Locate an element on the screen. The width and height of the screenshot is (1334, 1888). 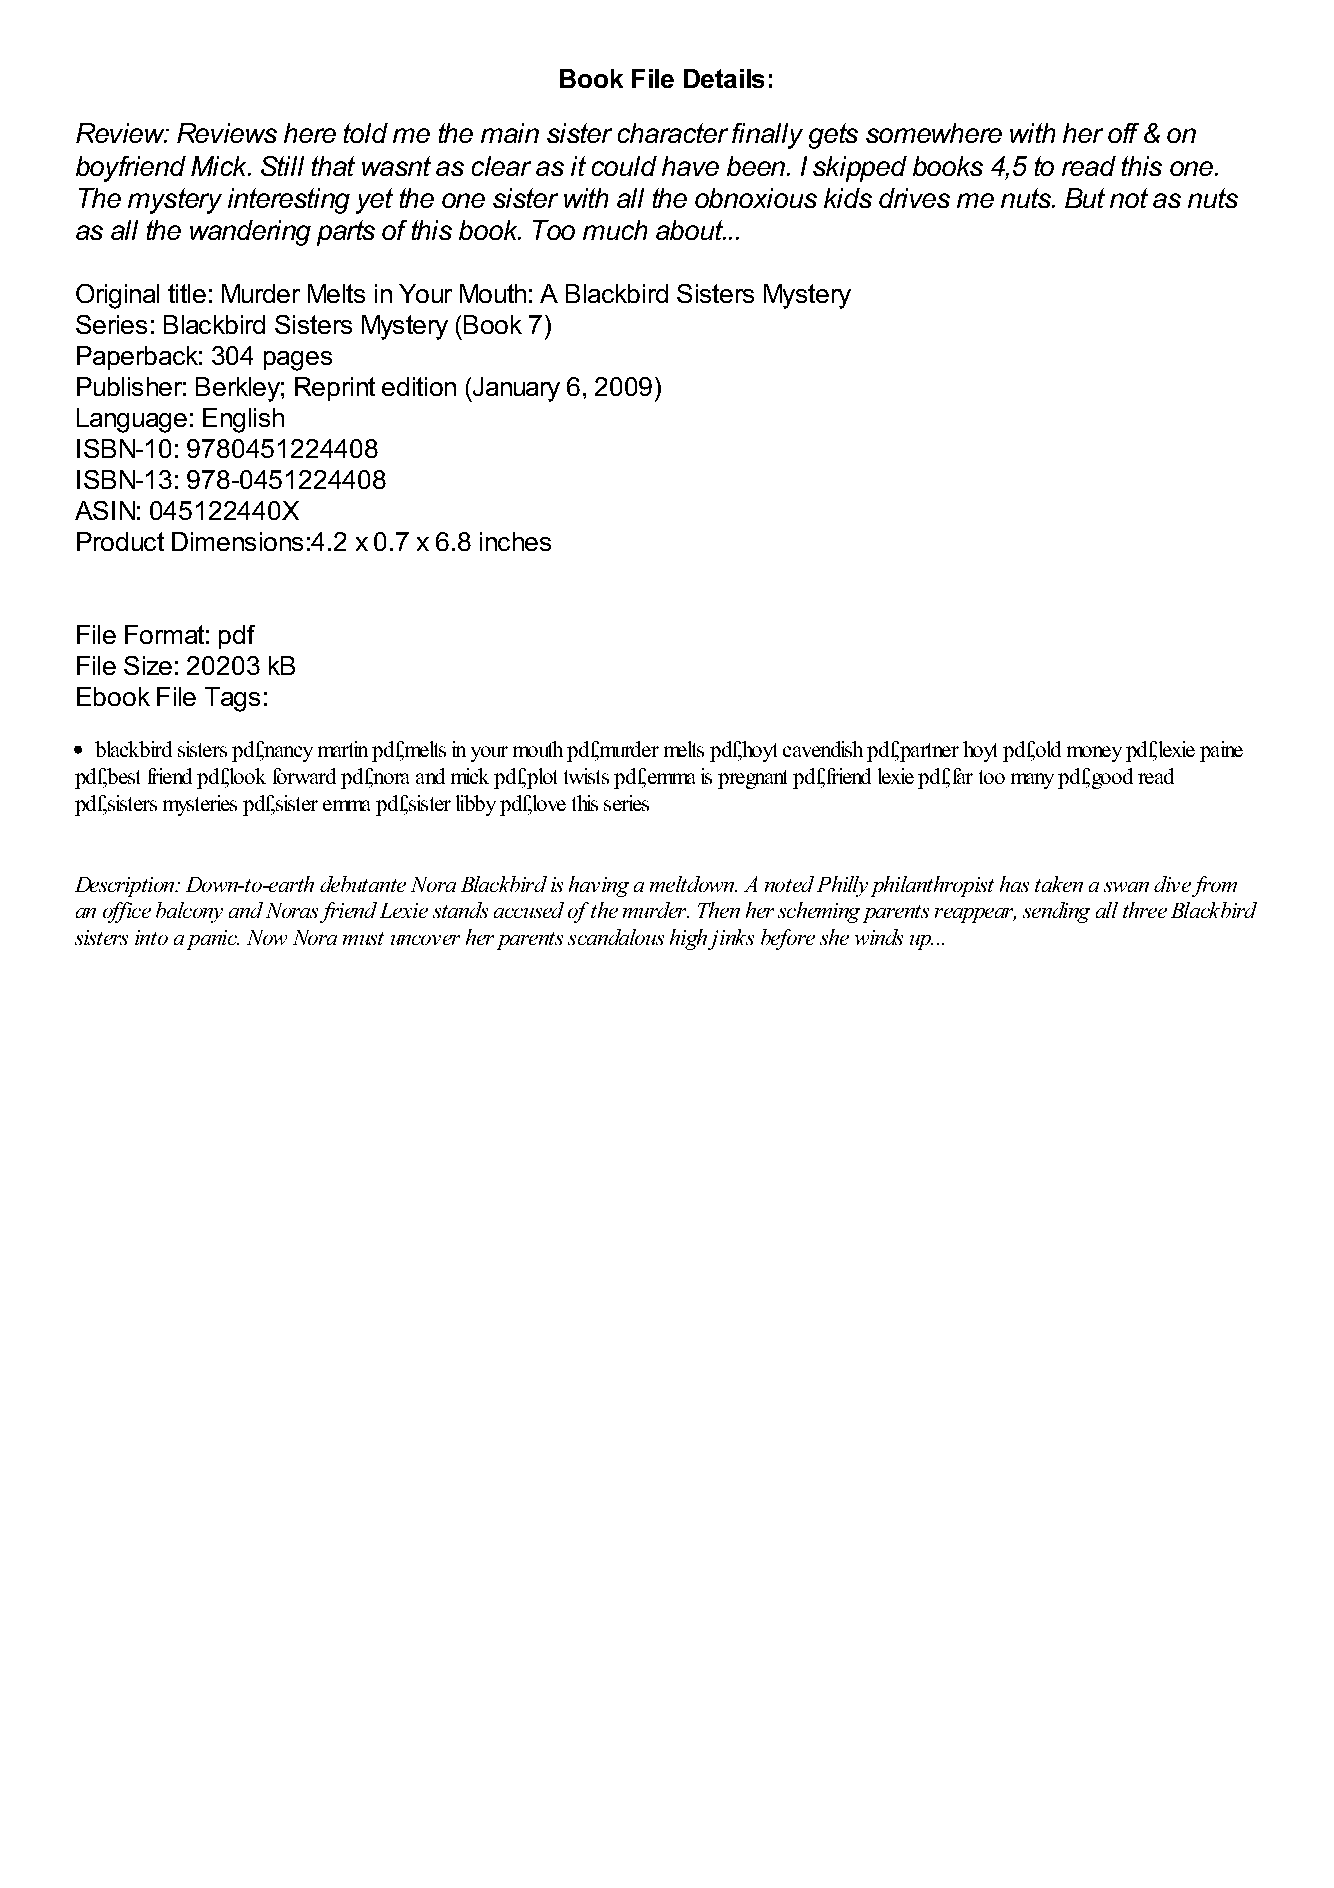
off is located at coordinates (1123, 133).
